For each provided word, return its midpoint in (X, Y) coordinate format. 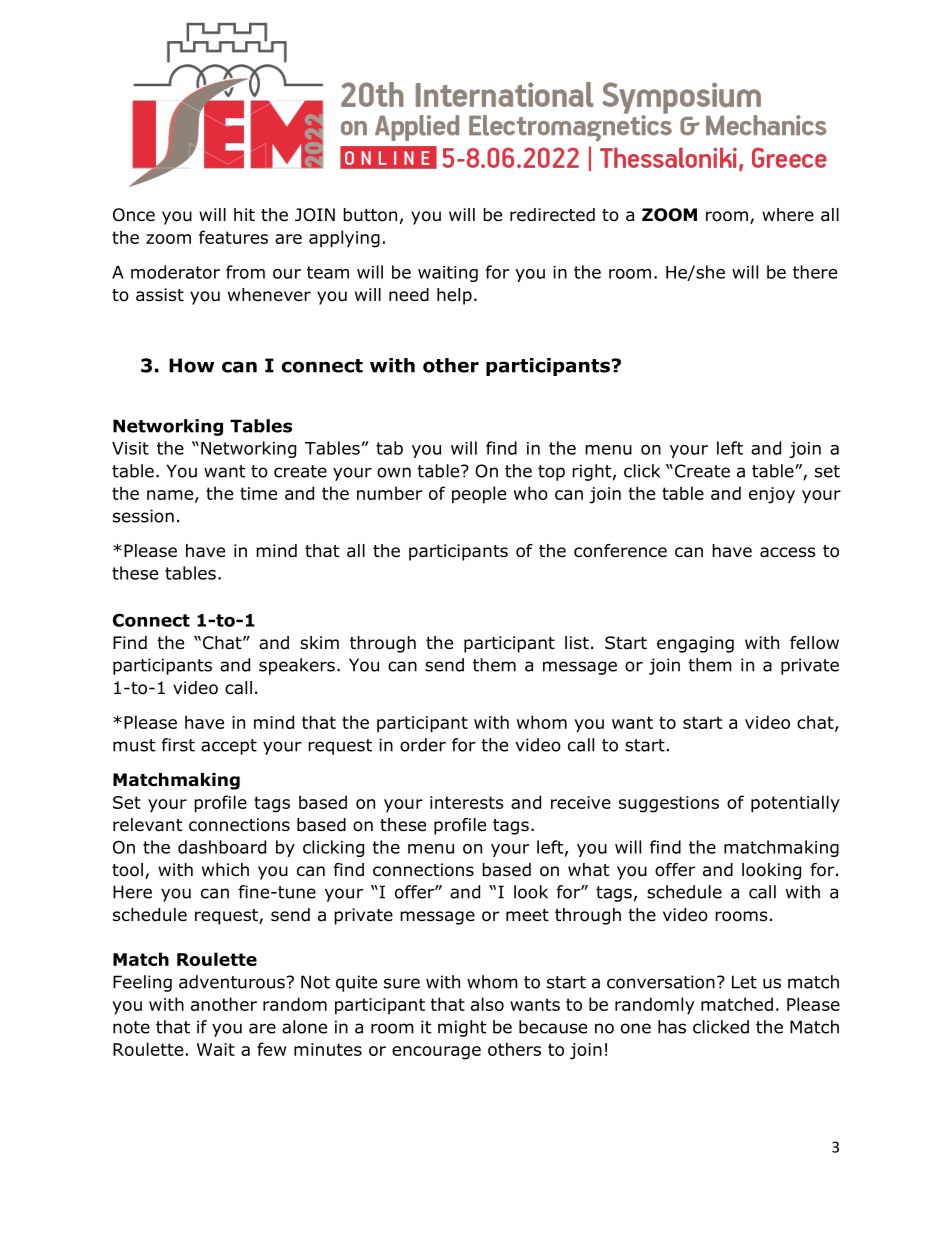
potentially (795, 804)
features (233, 237)
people (479, 495)
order (423, 745)
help (454, 296)
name (171, 496)
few (271, 1049)
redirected (552, 215)
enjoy (772, 495)
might (462, 1028)
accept (229, 747)
